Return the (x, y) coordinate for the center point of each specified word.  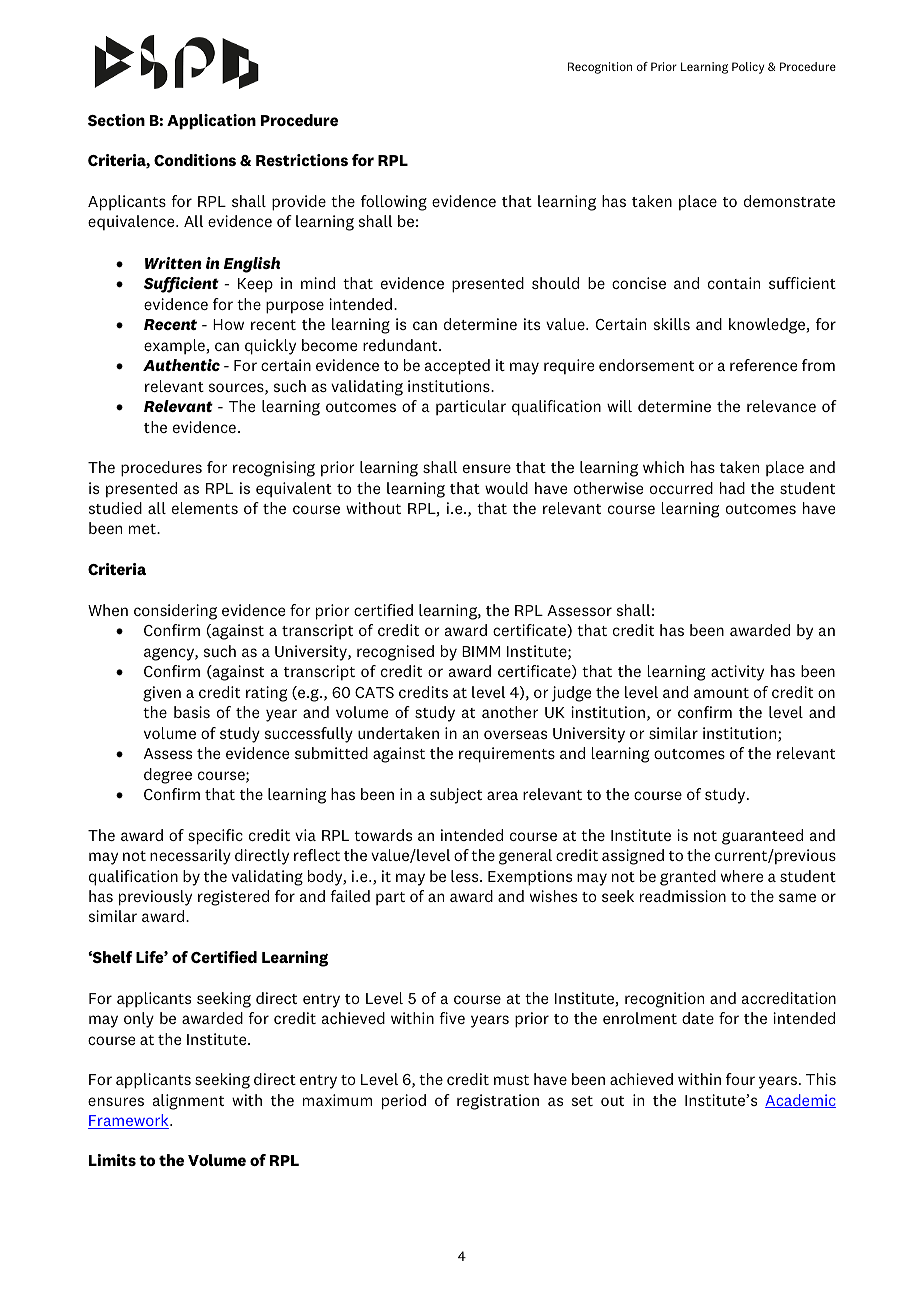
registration (498, 1102)
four (740, 1079)
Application (211, 122)
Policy (748, 68)
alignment (188, 1102)
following (394, 203)
